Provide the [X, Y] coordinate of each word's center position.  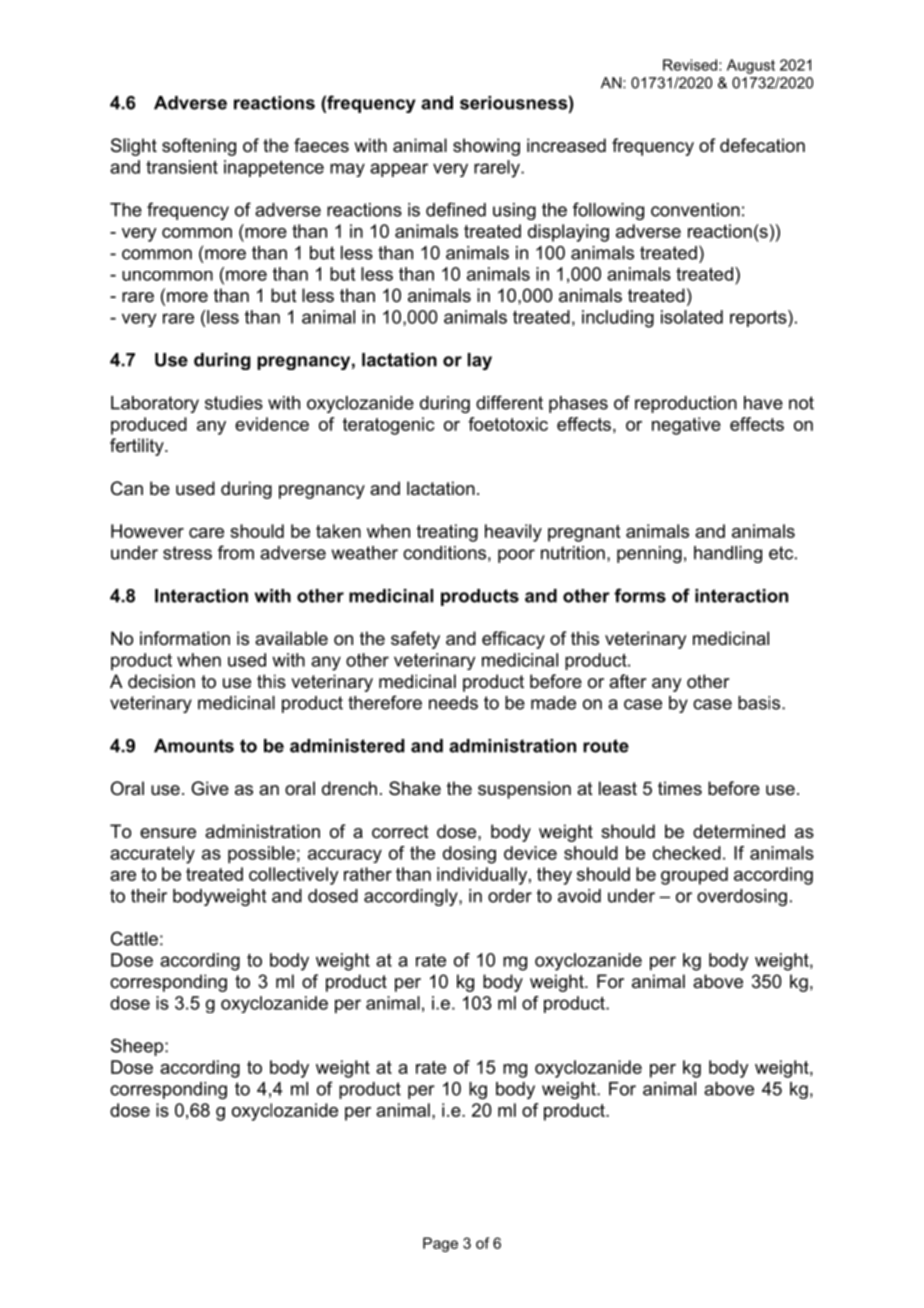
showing [486, 147]
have [763, 403]
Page [440, 1244]
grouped [694, 876]
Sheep [138, 1047]
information [185, 638]
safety [415, 640]
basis [760, 703]
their [149, 896]
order [510, 896]
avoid [579, 896]
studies [234, 403]
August [751, 66]
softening [199, 147]
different [509, 402]
